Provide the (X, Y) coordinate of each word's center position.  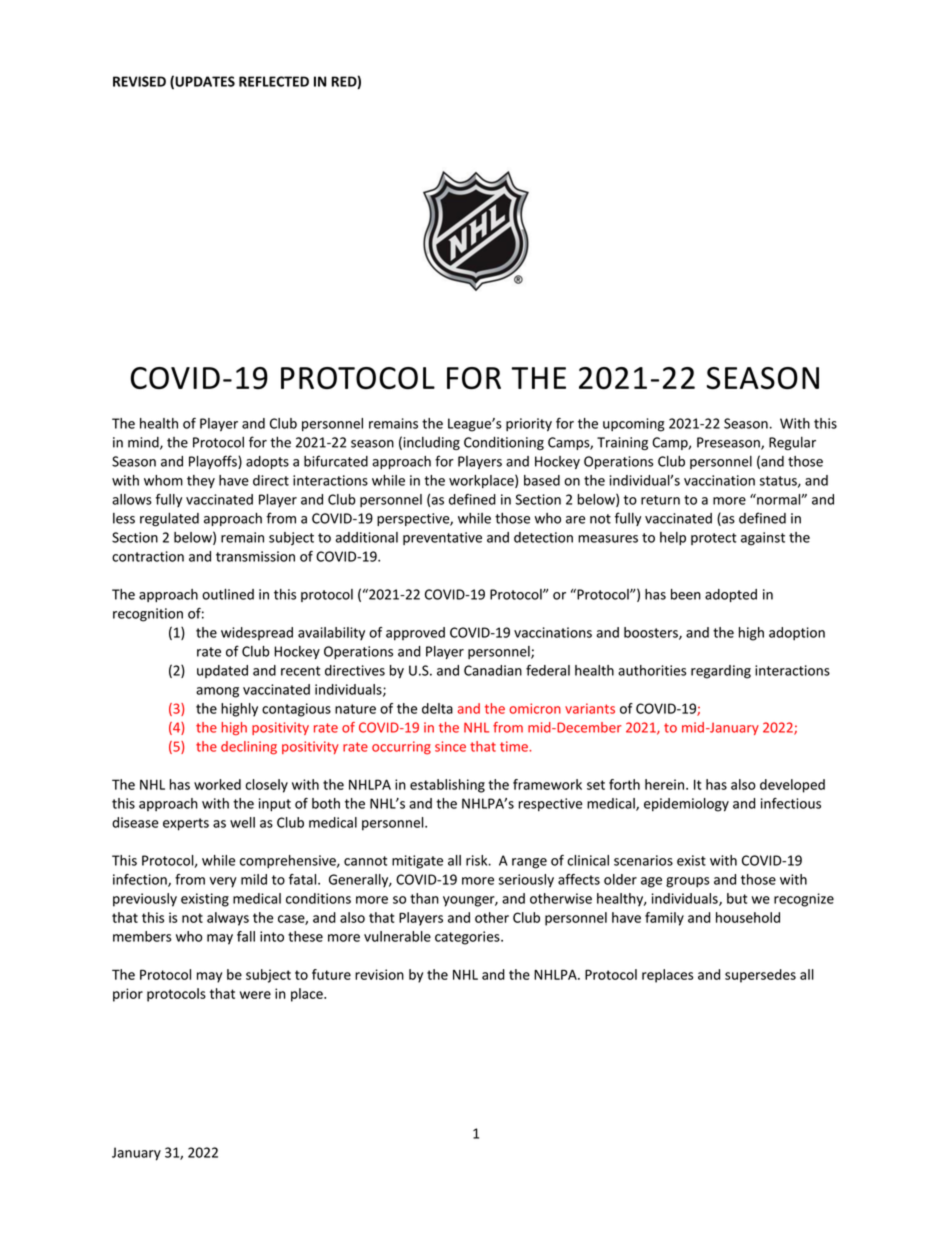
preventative (442, 538)
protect (714, 539)
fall (246, 936)
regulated (169, 520)
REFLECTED (274, 81)
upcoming (634, 425)
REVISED (139, 81)
